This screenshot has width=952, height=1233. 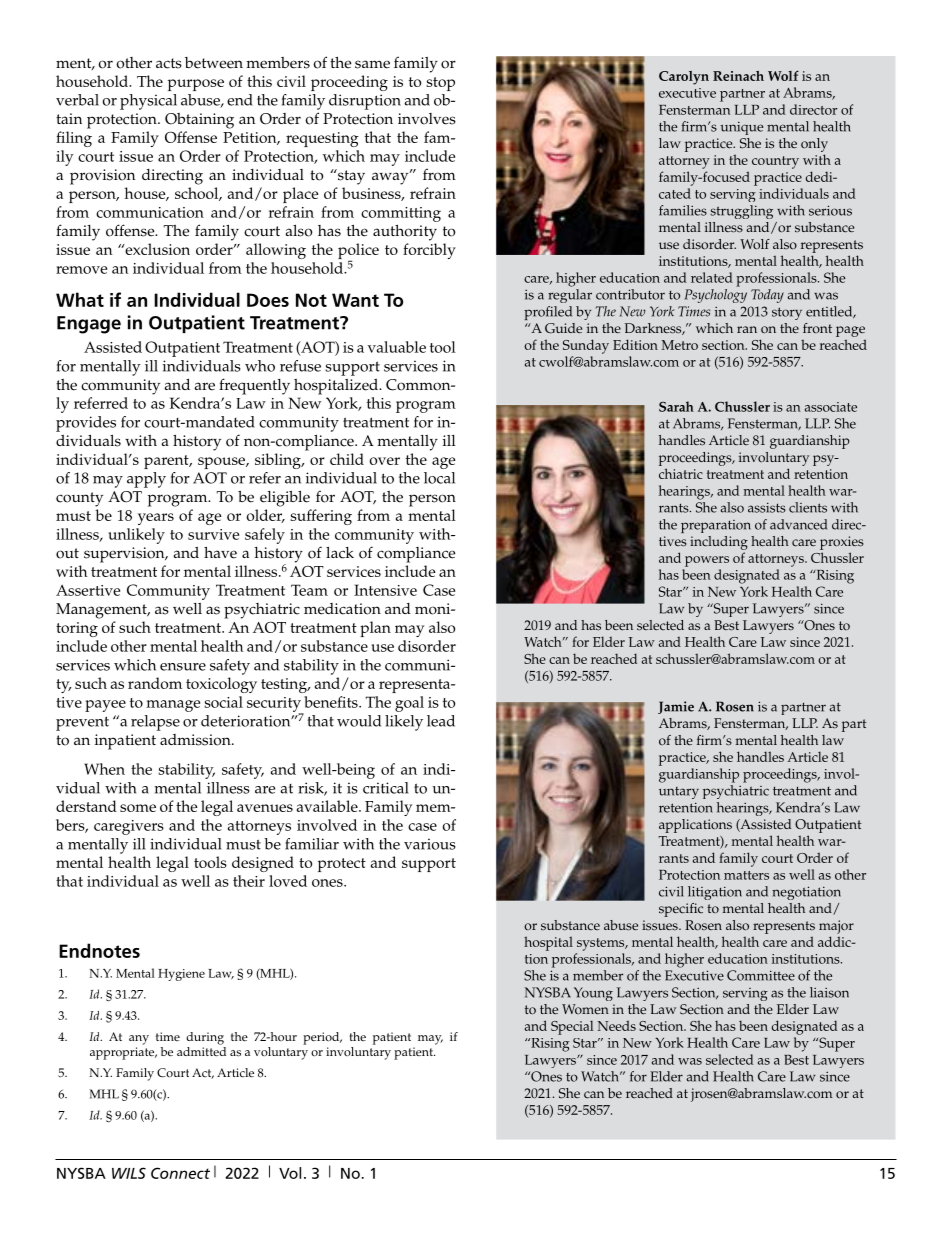 I want to click on assists, so click(x=767, y=507).
